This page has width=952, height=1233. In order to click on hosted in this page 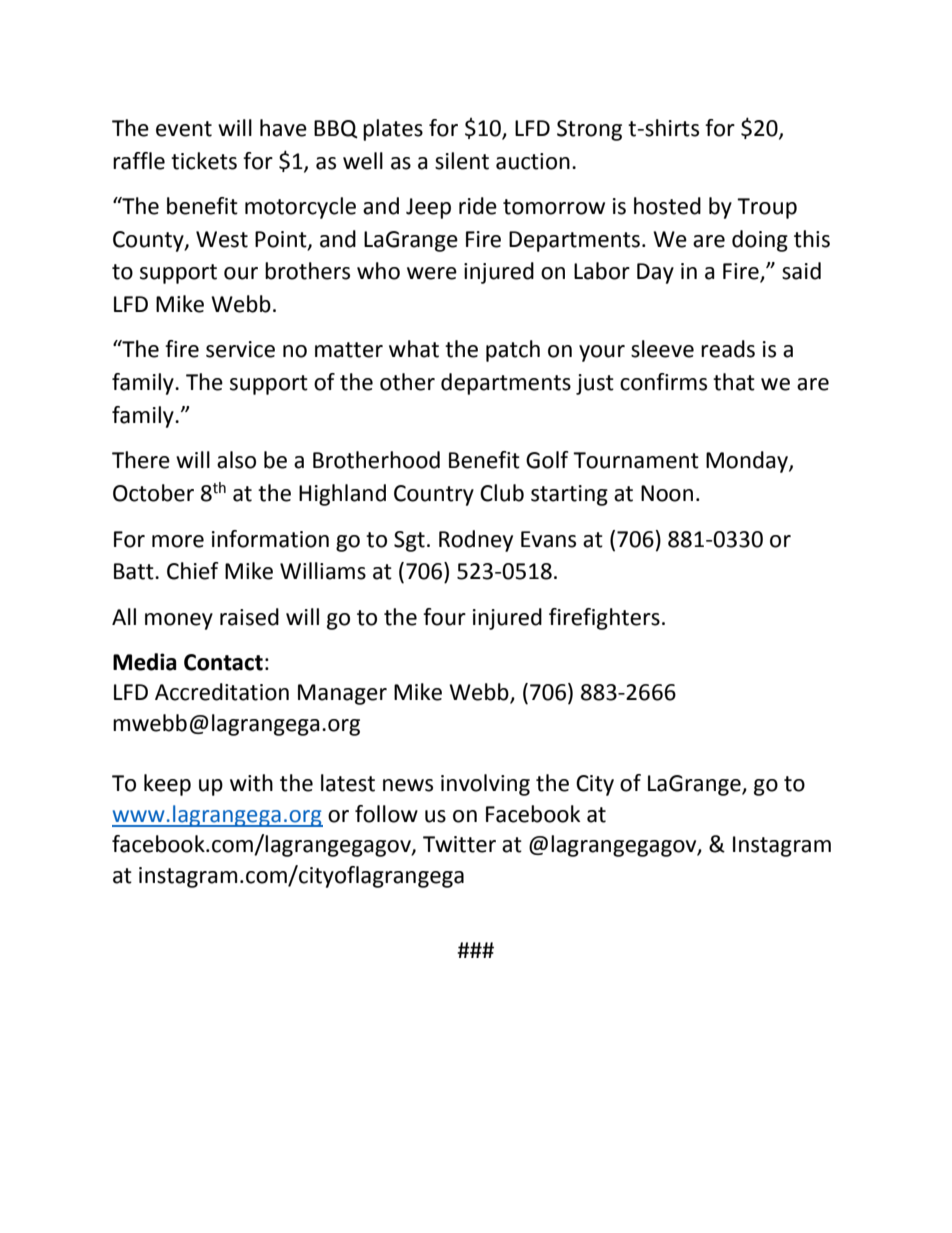, I will do `click(667, 206)`.
